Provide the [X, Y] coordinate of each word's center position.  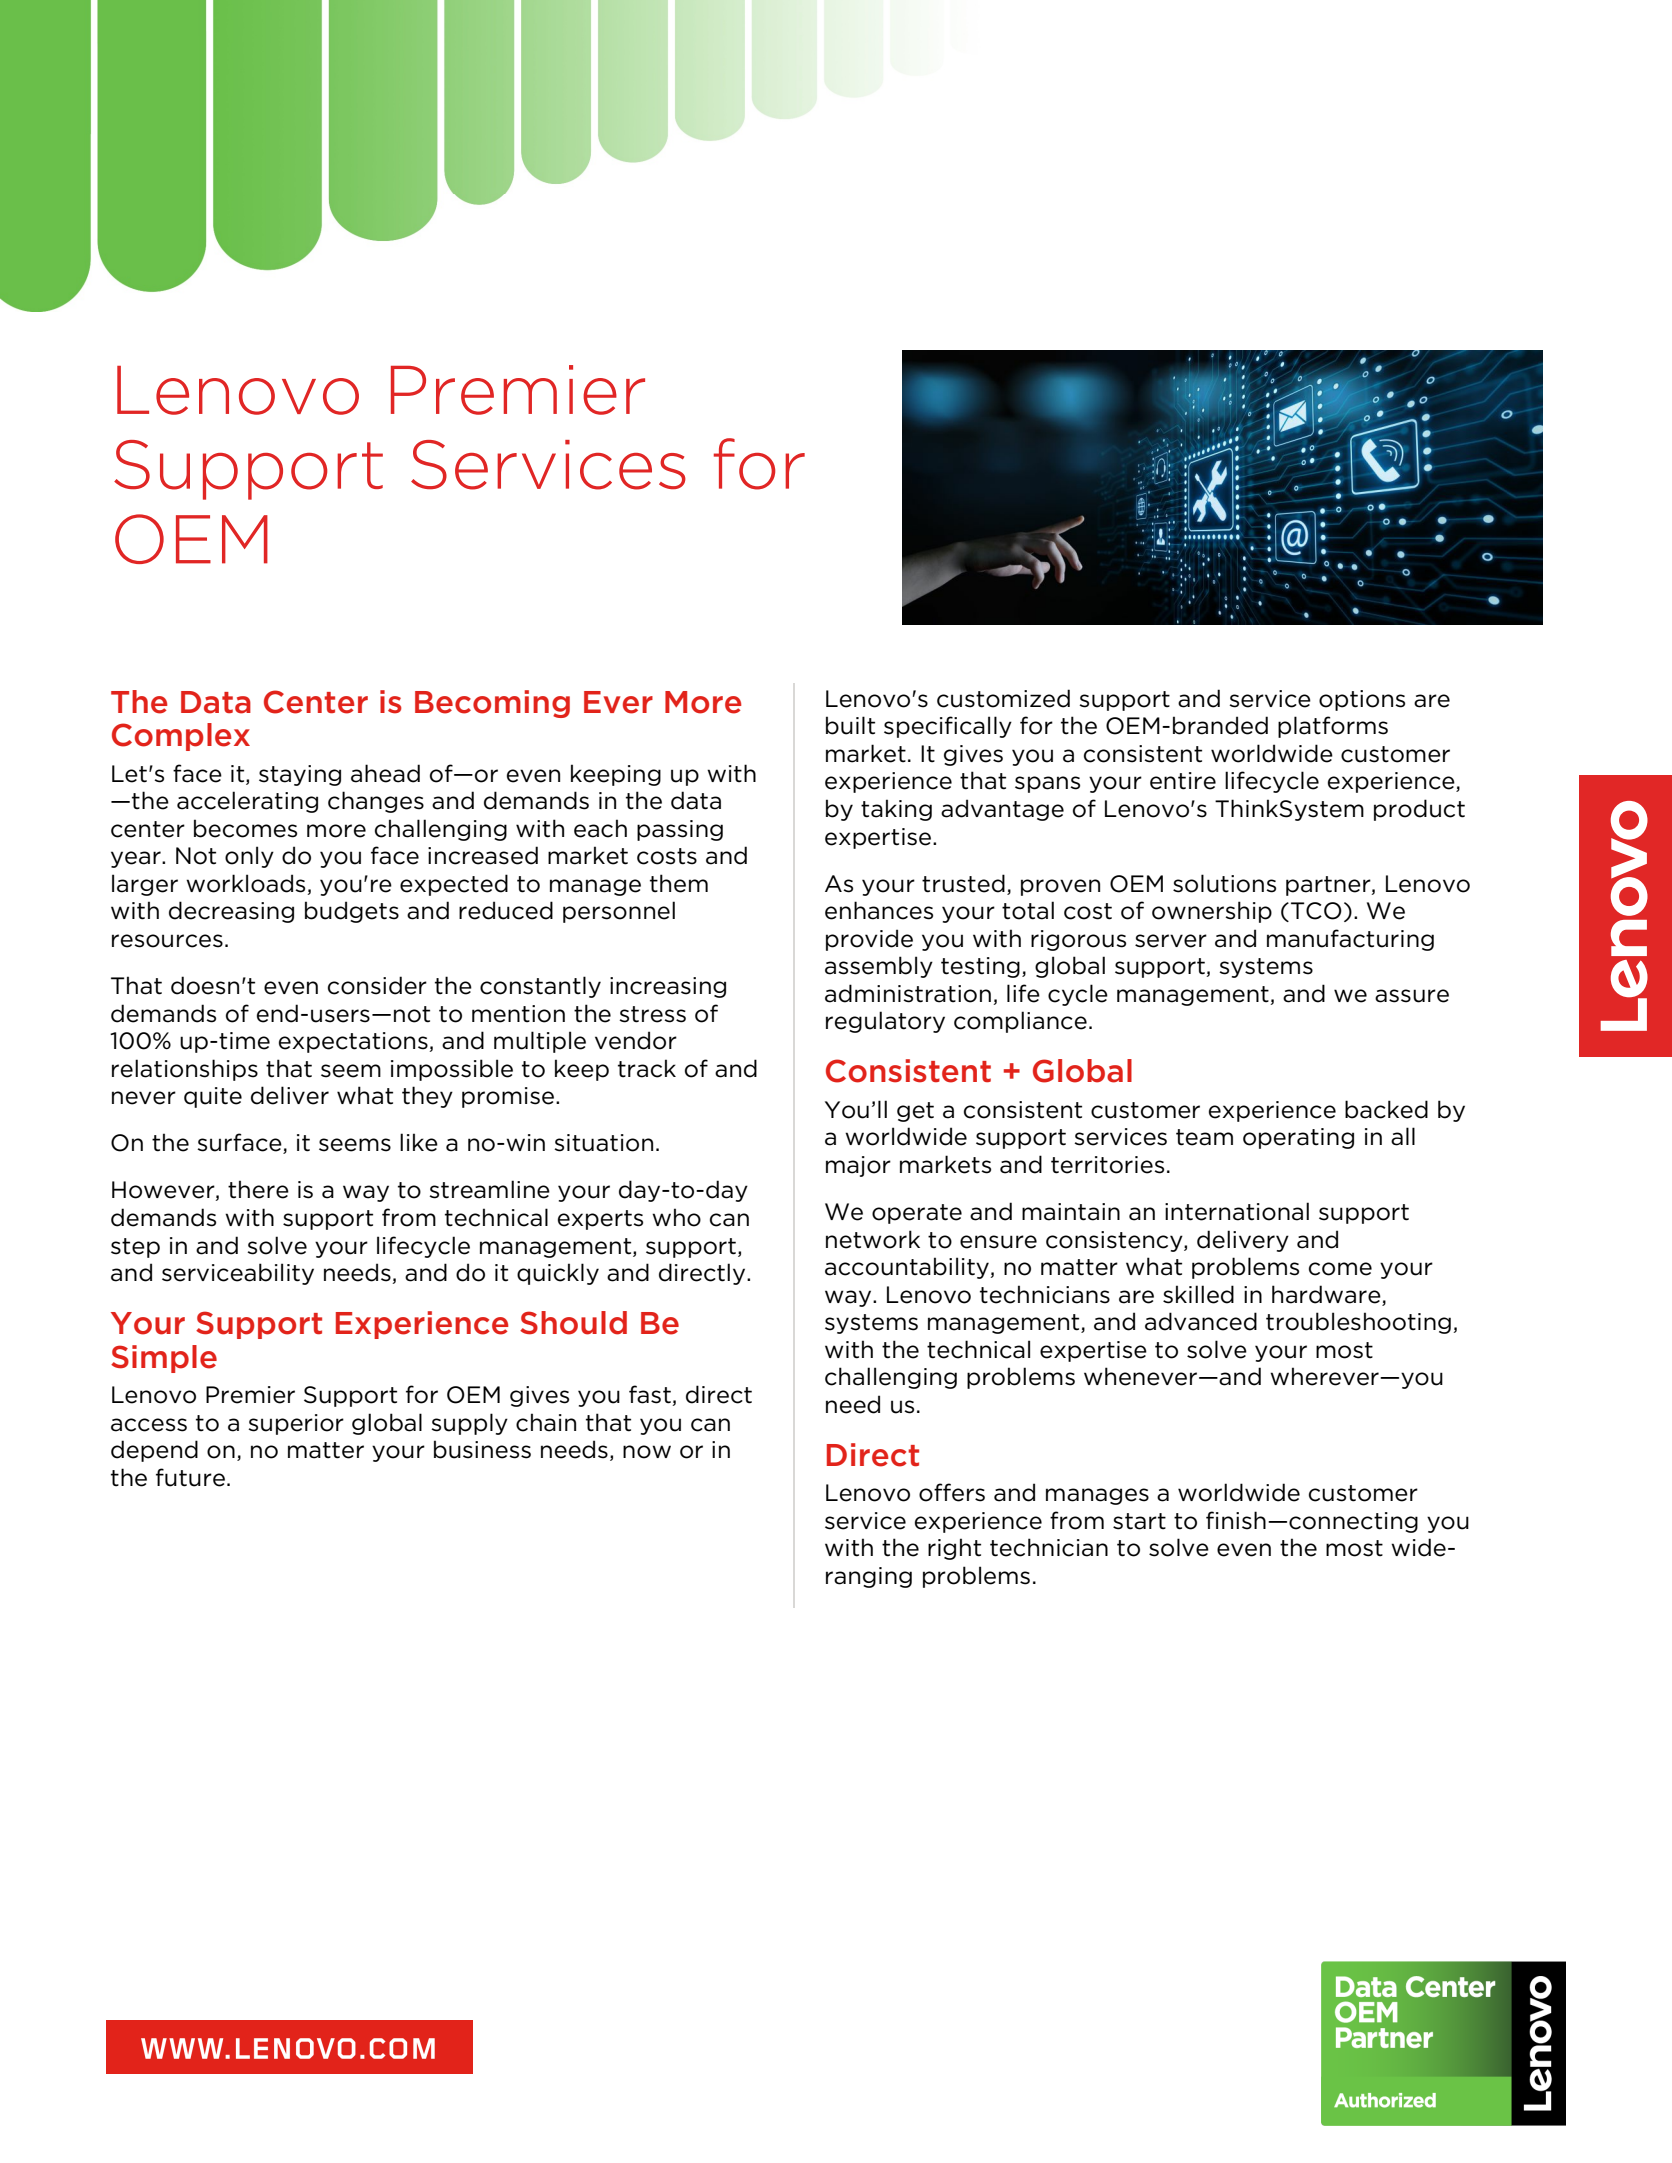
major [858, 1166]
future [190, 1477]
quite [213, 1097]
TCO [1316, 911]
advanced [1201, 1321]
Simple [164, 1359]
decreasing [231, 912]
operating [1298, 1138]
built [850, 725]
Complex [181, 737]
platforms [1333, 727]
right [954, 1549]
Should [573, 1323]
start [1139, 1521]
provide [869, 940]
